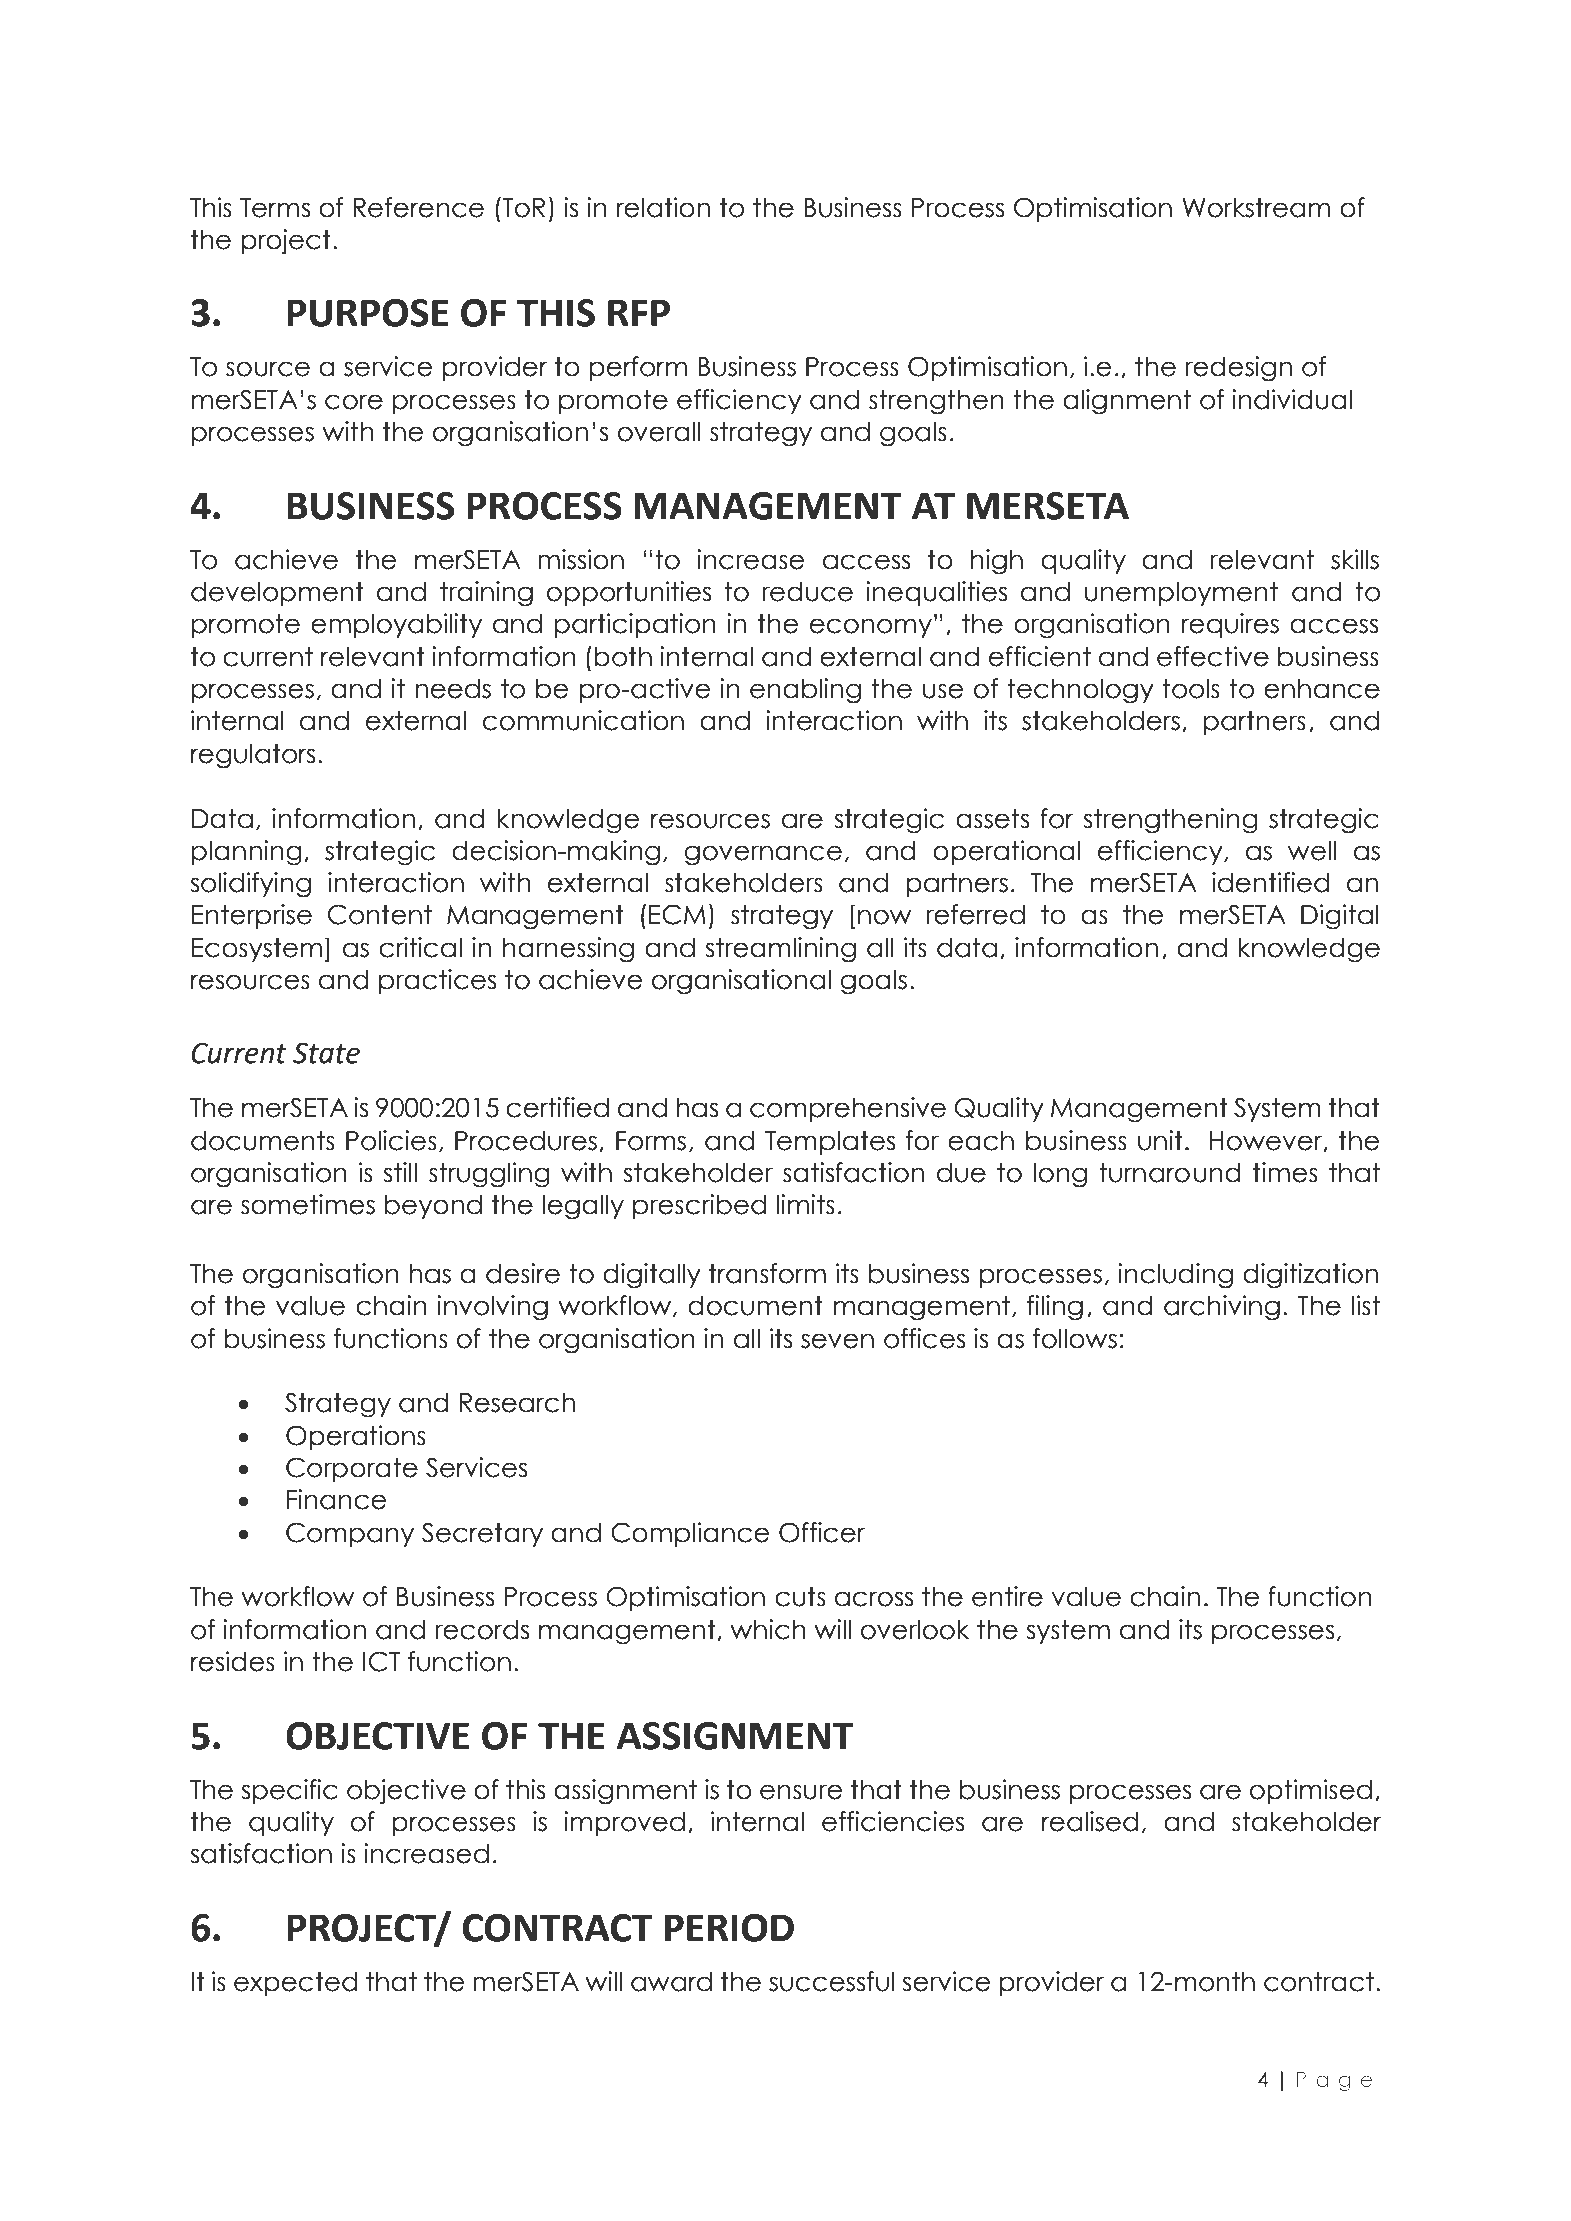 This document has height=2221, width=1571. What do you see at coordinates (1238, 369) in the document?
I see `redesign` at bounding box center [1238, 369].
